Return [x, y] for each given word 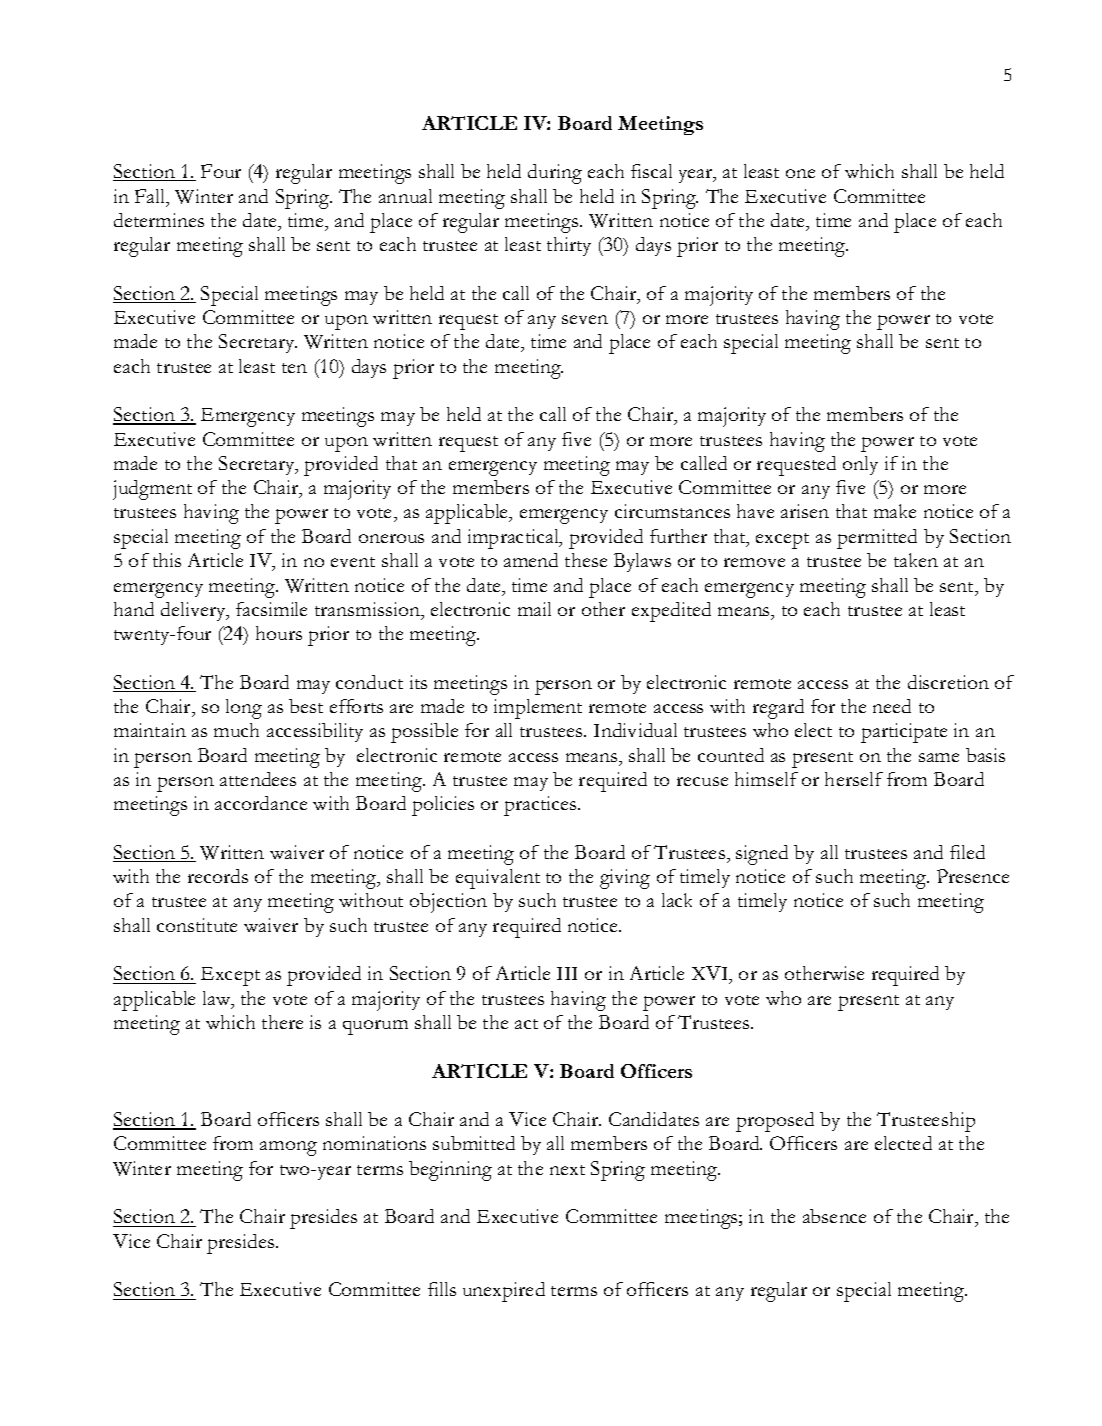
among [288, 1148]
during [555, 174]
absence [834, 1216]
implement [538, 709]
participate [904, 733]
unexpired [504, 1292]
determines [159, 220]
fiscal [651, 171]
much [236, 730]
